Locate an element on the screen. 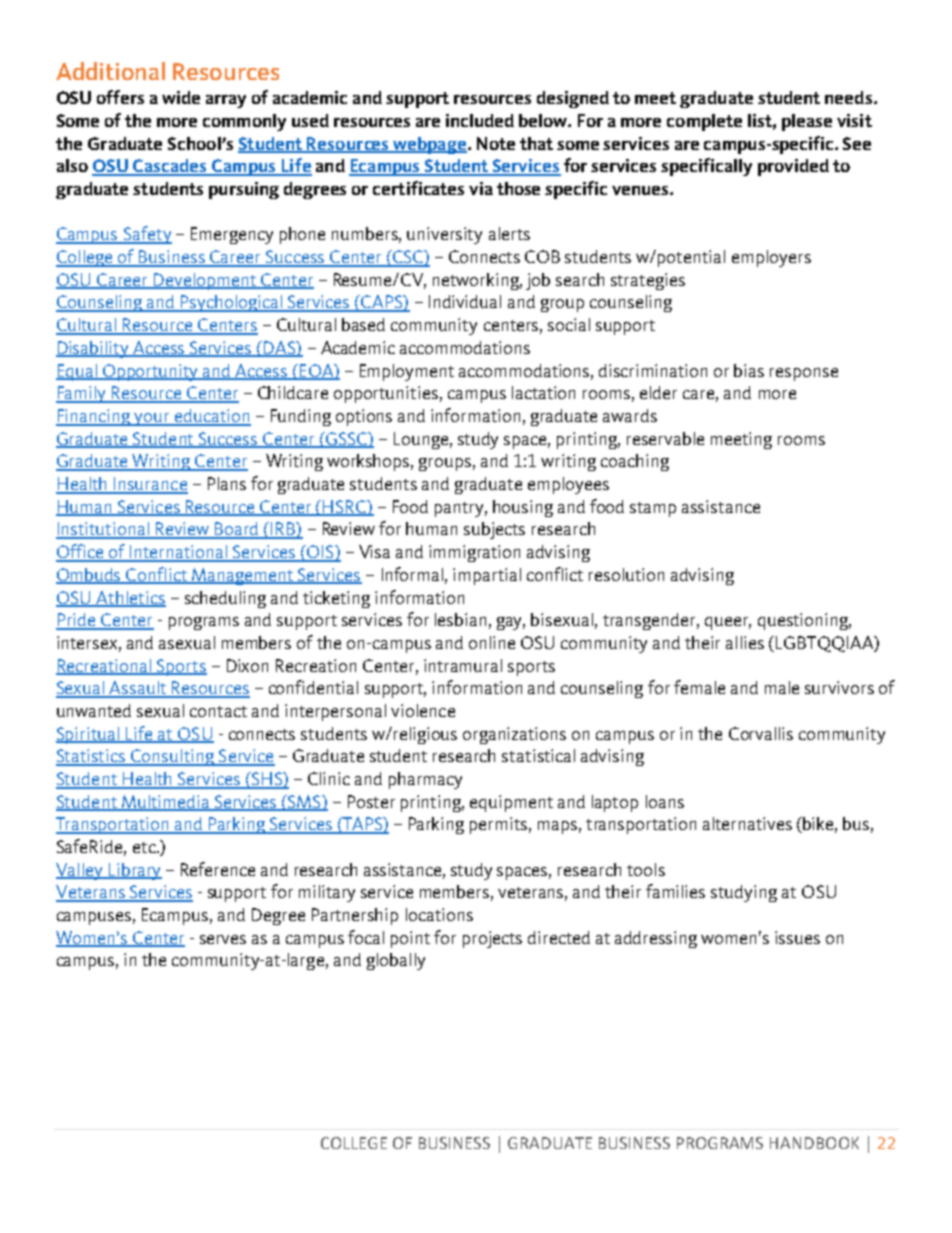 The image size is (952, 1233). wide is located at coordinates (181, 97).
